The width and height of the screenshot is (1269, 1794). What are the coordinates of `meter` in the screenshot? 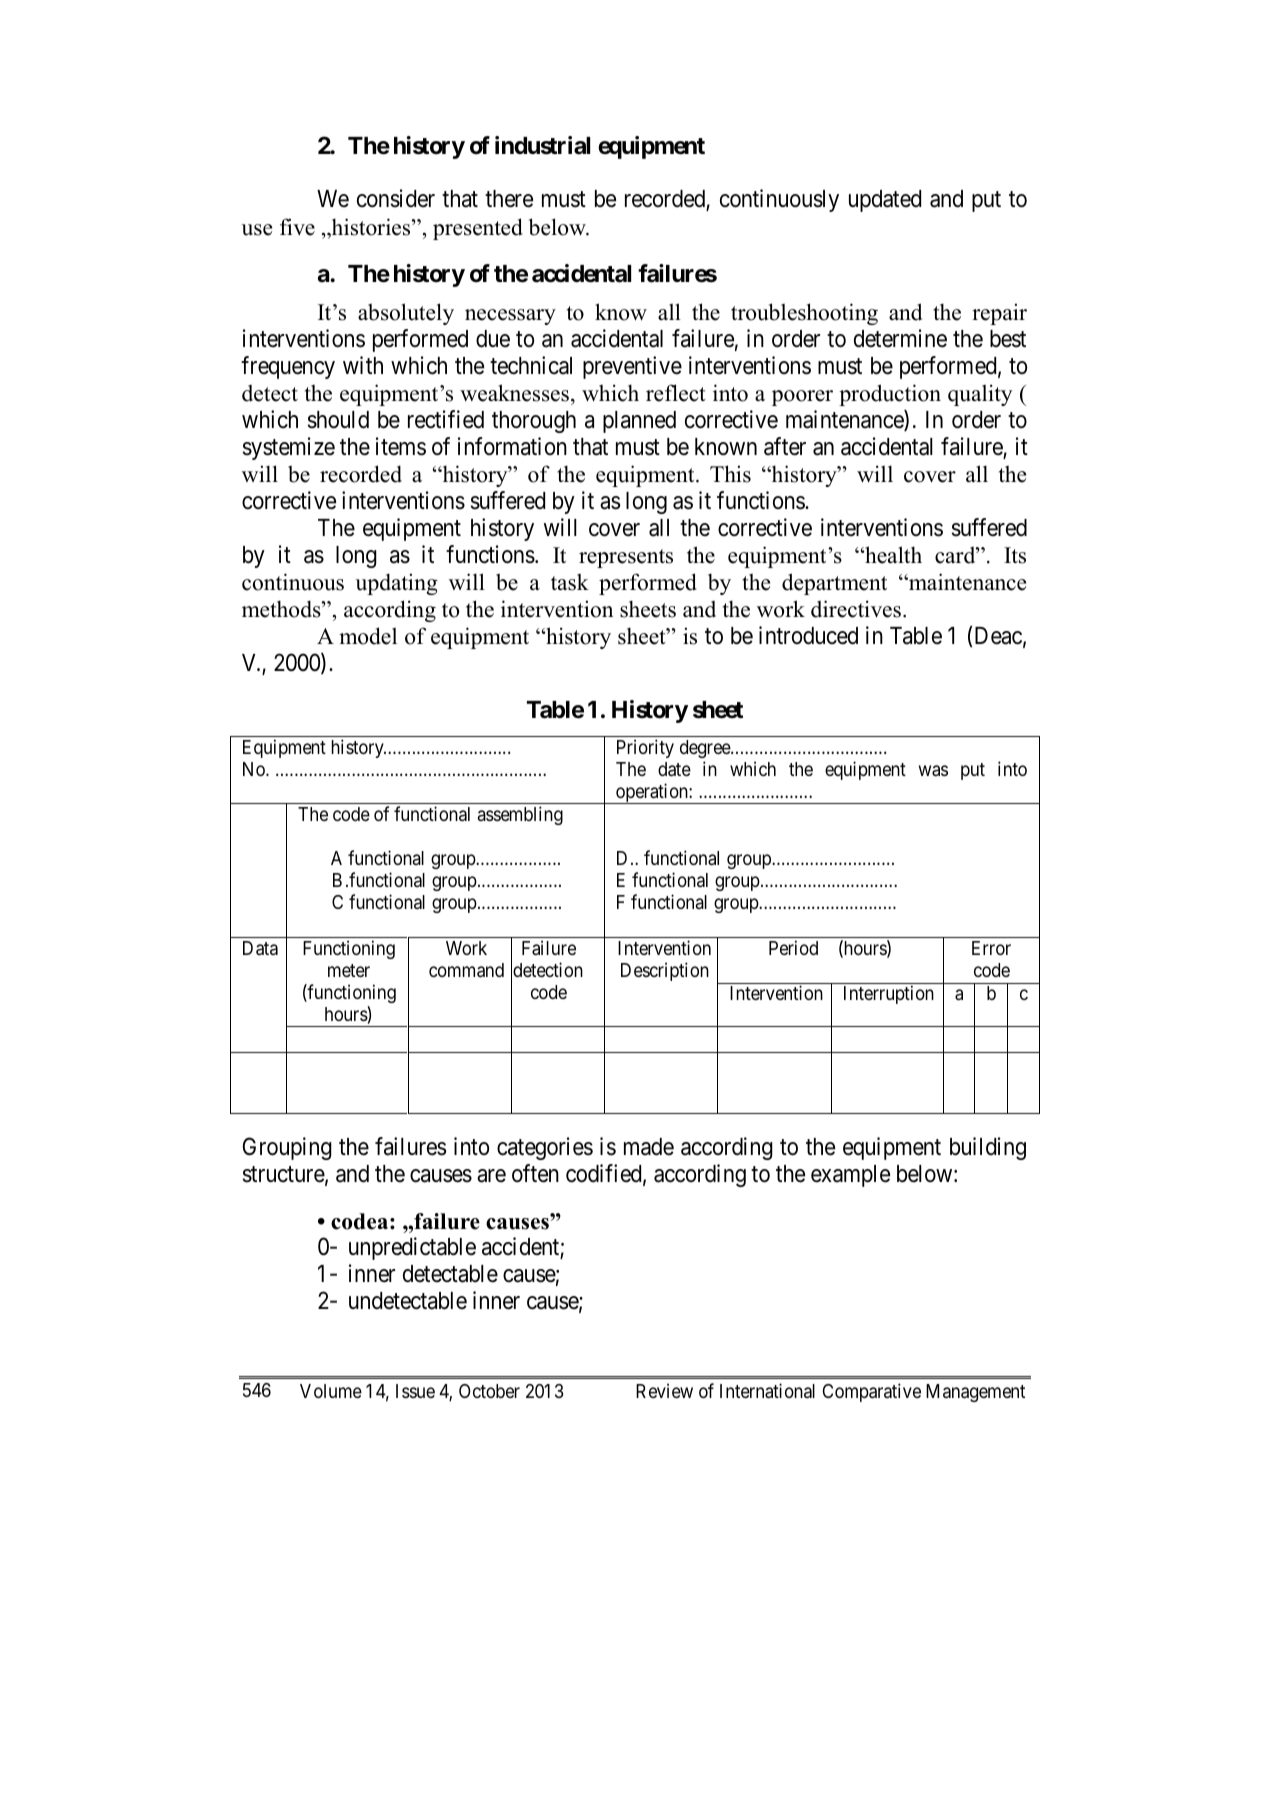 It's located at (349, 970).
